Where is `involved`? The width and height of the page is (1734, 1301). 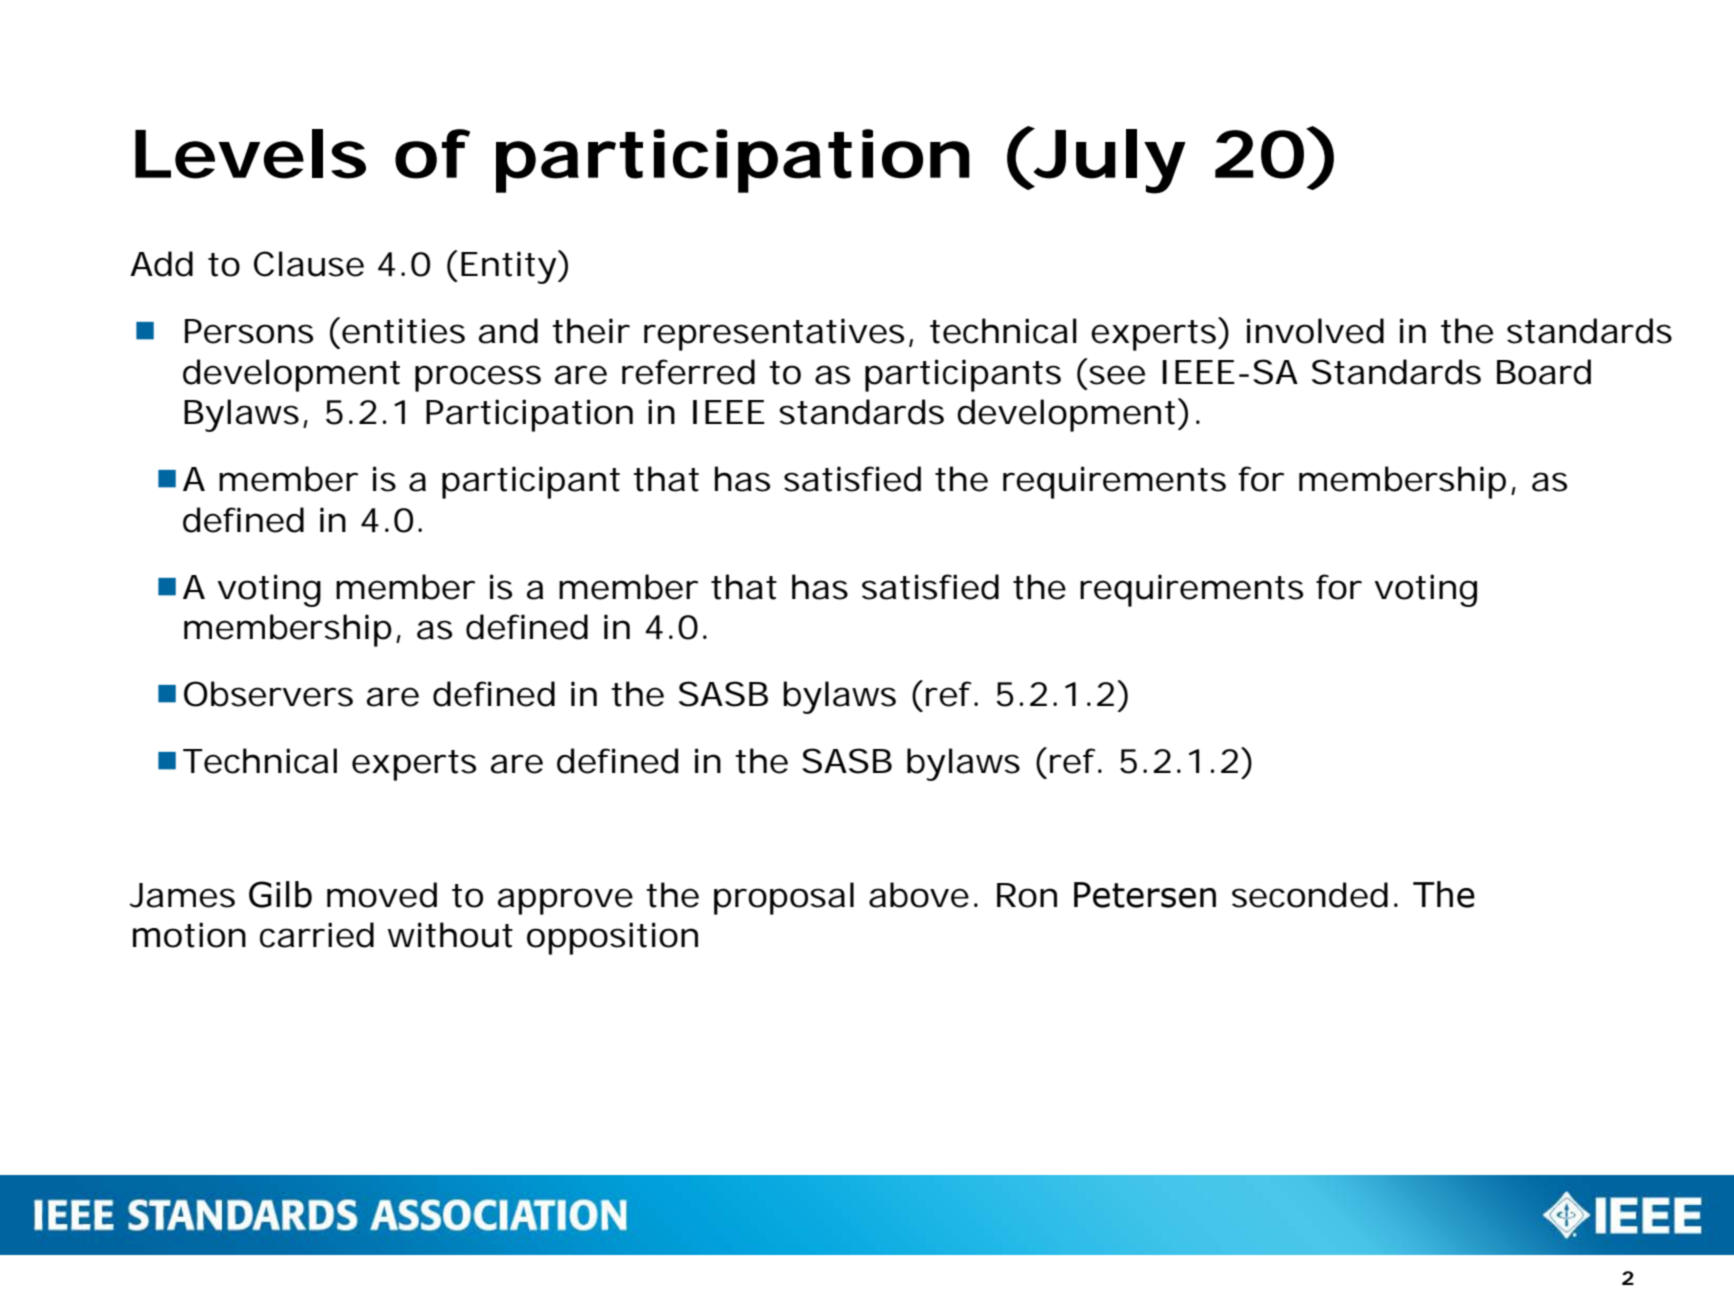
involved is located at coordinates (1315, 331).
